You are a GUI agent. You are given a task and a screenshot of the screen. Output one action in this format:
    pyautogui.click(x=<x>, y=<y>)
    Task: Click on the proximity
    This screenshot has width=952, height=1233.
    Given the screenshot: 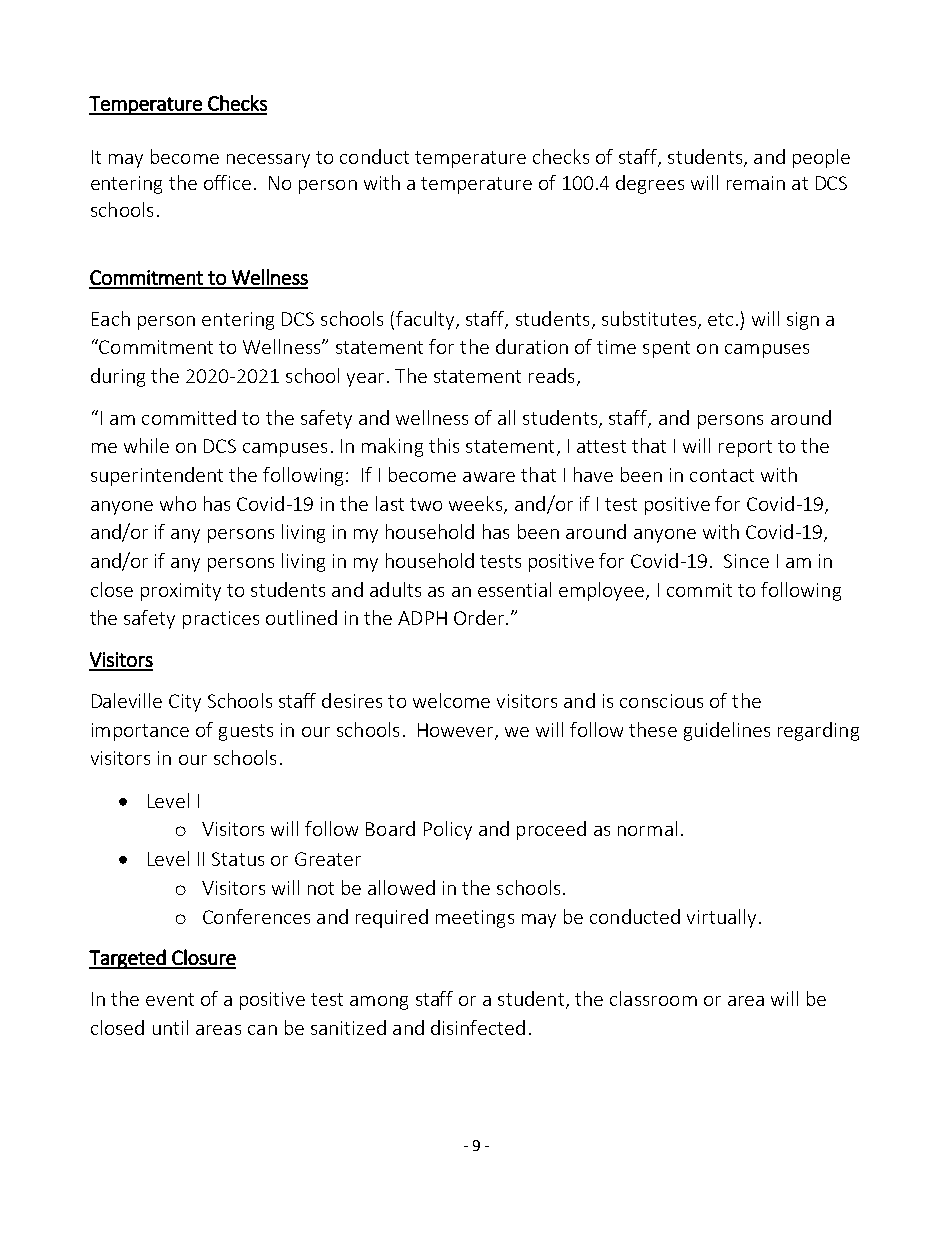 What is the action you would take?
    pyautogui.click(x=181, y=592)
